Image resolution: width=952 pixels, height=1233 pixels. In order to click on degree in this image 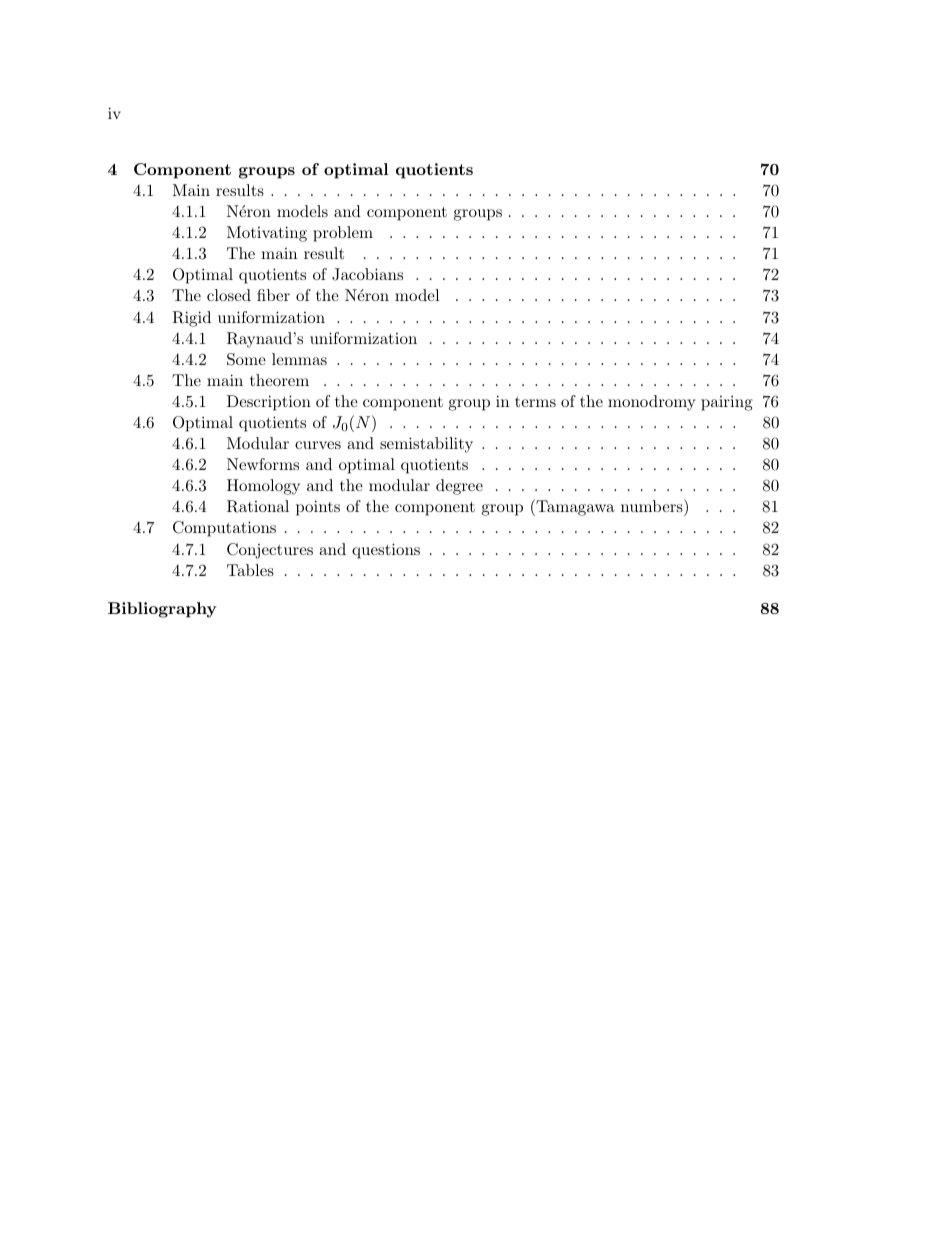, I will do `click(459, 487)`.
